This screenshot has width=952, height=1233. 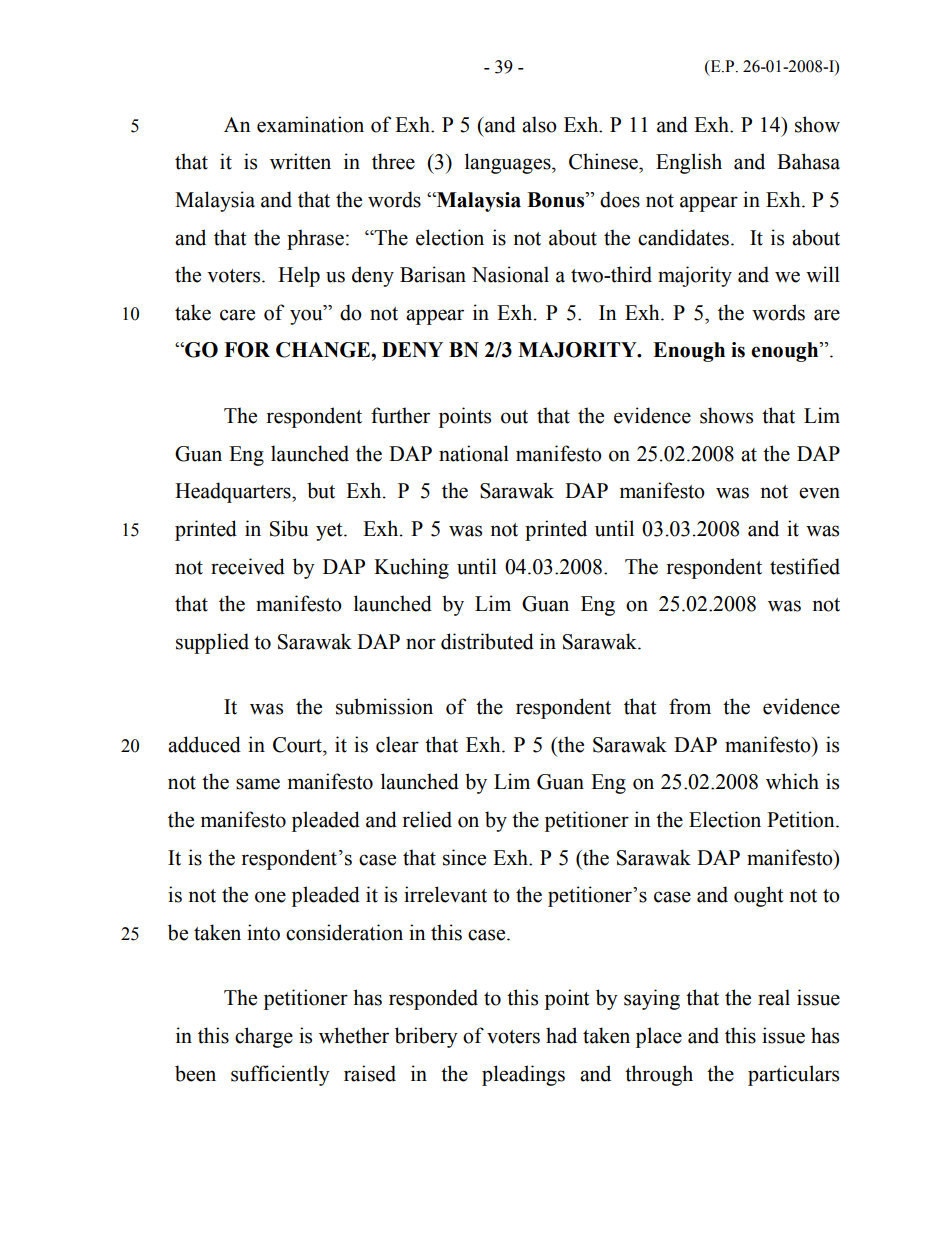 What do you see at coordinates (523, 1075) in the screenshot?
I see `pleadings` at bounding box center [523, 1075].
